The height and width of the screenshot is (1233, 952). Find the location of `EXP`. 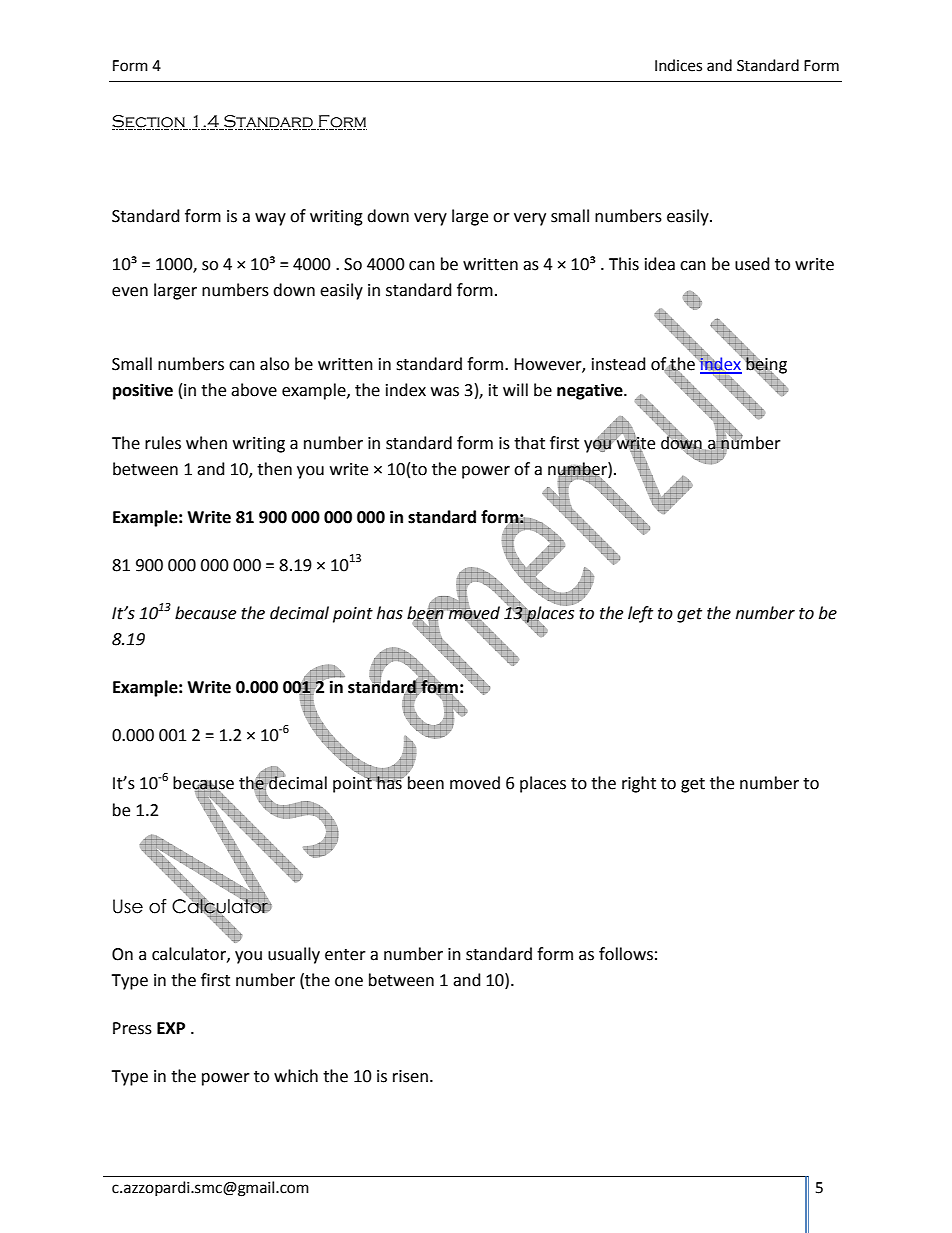

EXP is located at coordinates (171, 1028).
